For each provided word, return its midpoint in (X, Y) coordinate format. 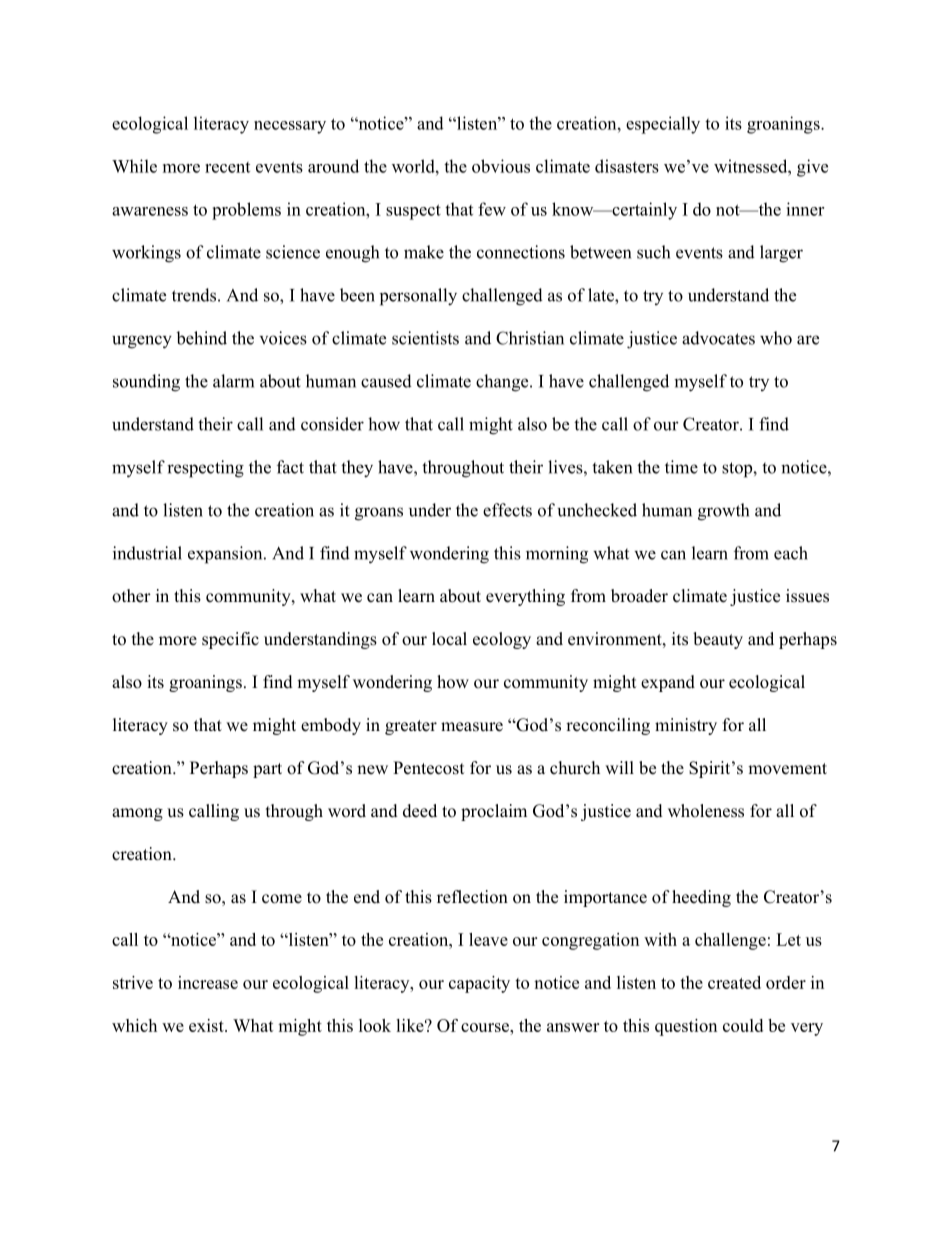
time (681, 467)
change (503, 383)
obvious (501, 166)
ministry (686, 726)
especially (663, 125)
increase (208, 982)
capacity (479, 984)
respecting (205, 469)
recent (227, 167)
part (267, 770)
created (734, 982)
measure (472, 727)
